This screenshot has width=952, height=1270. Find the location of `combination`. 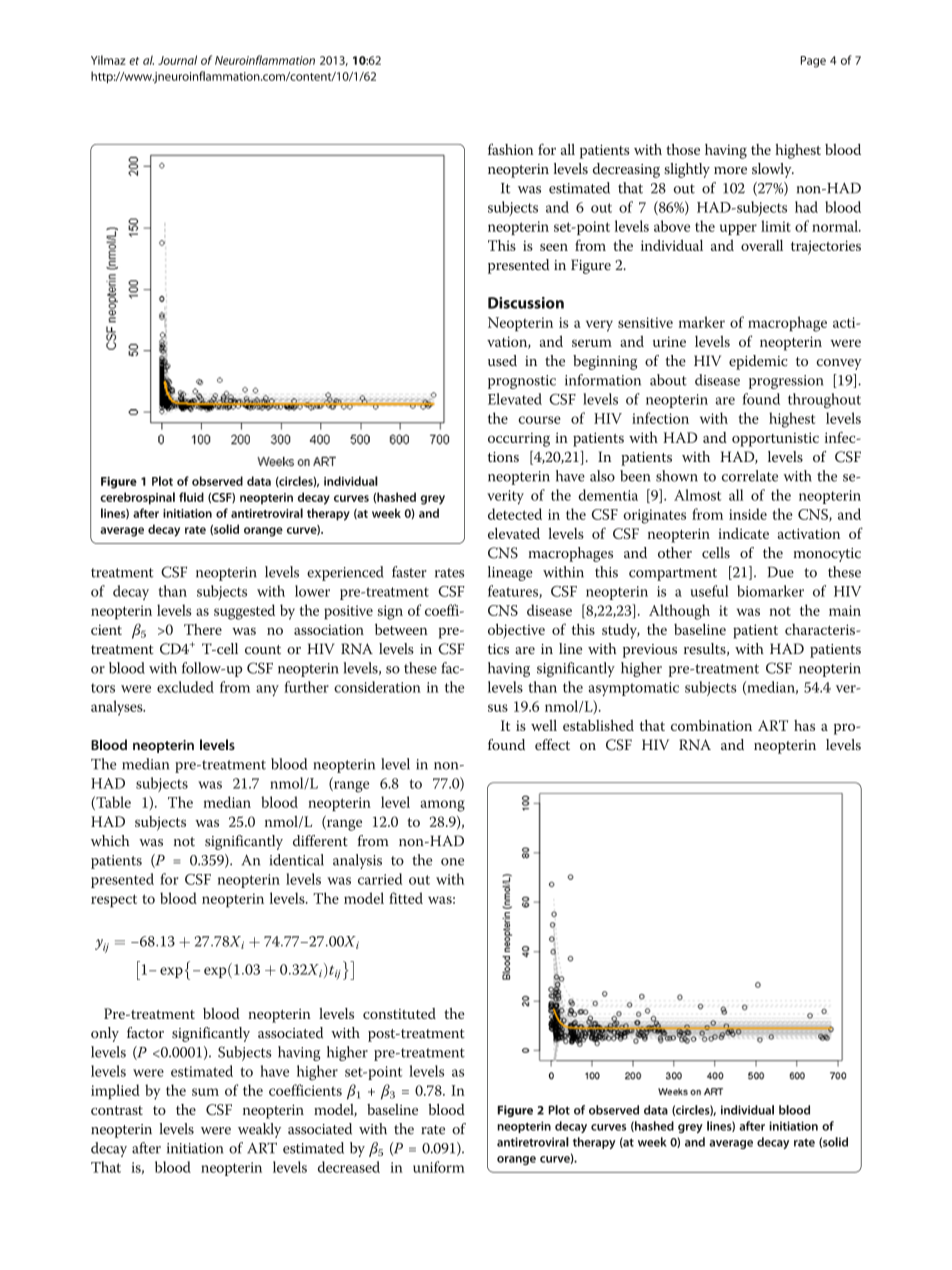

combination is located at coordinates (711, 725).
